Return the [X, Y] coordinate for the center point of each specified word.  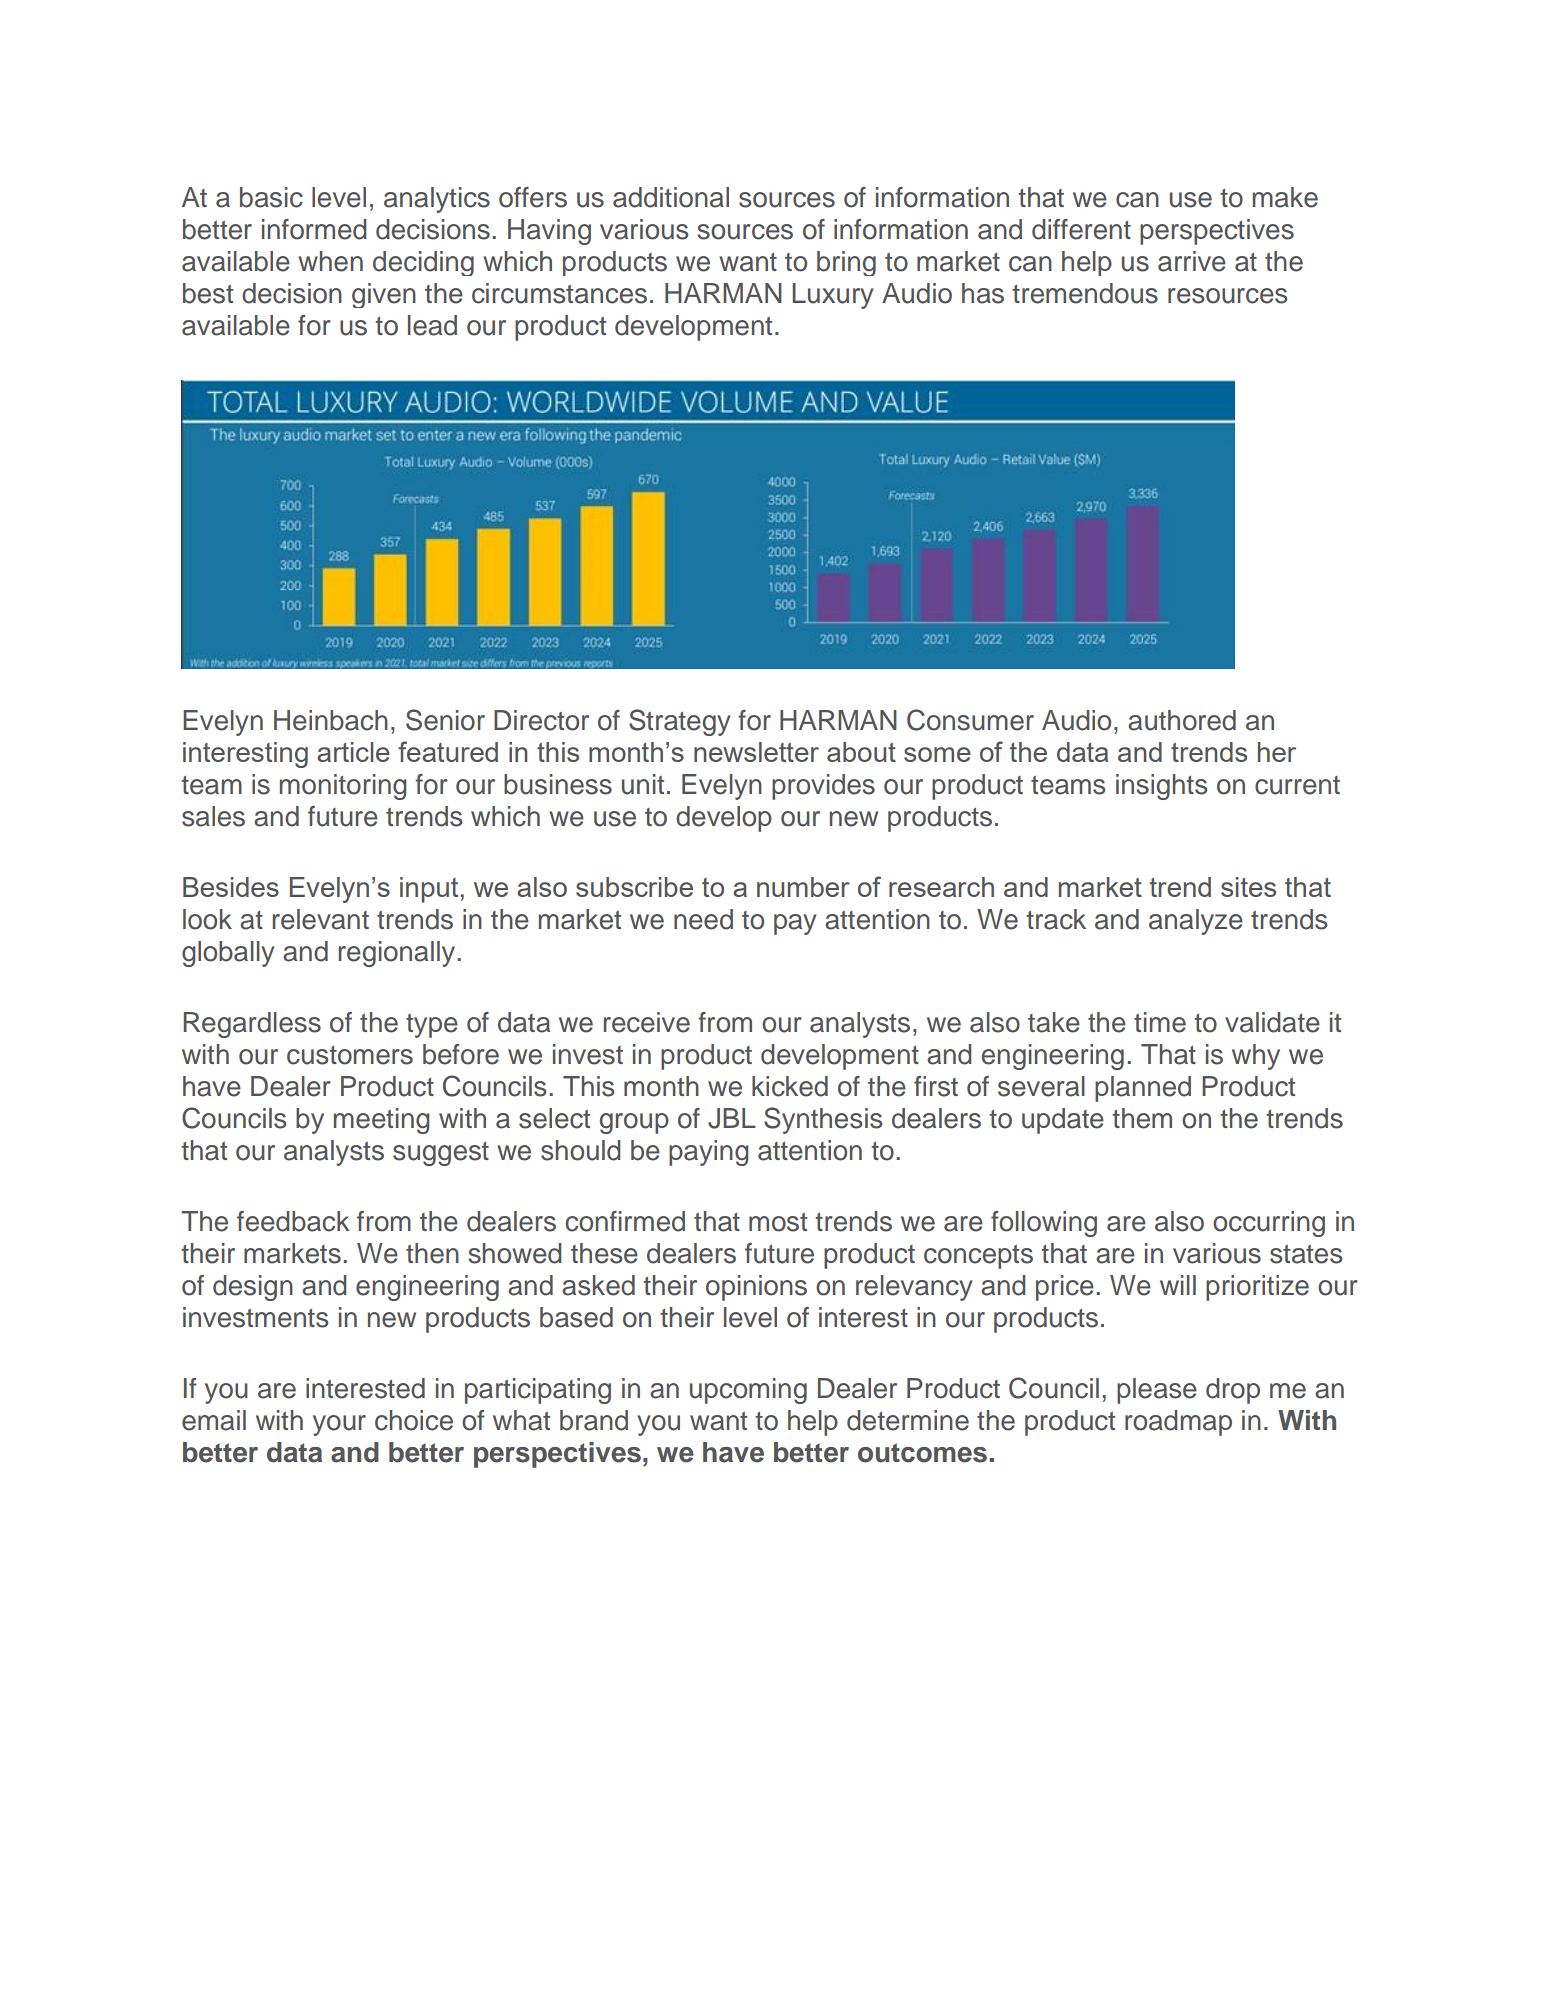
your [339, 1425]
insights [1161, 787]
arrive [1192, 261]
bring [846, 263]
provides [823, 787]
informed [314, 229]
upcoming [748, 1391]
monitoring [343, 787]
